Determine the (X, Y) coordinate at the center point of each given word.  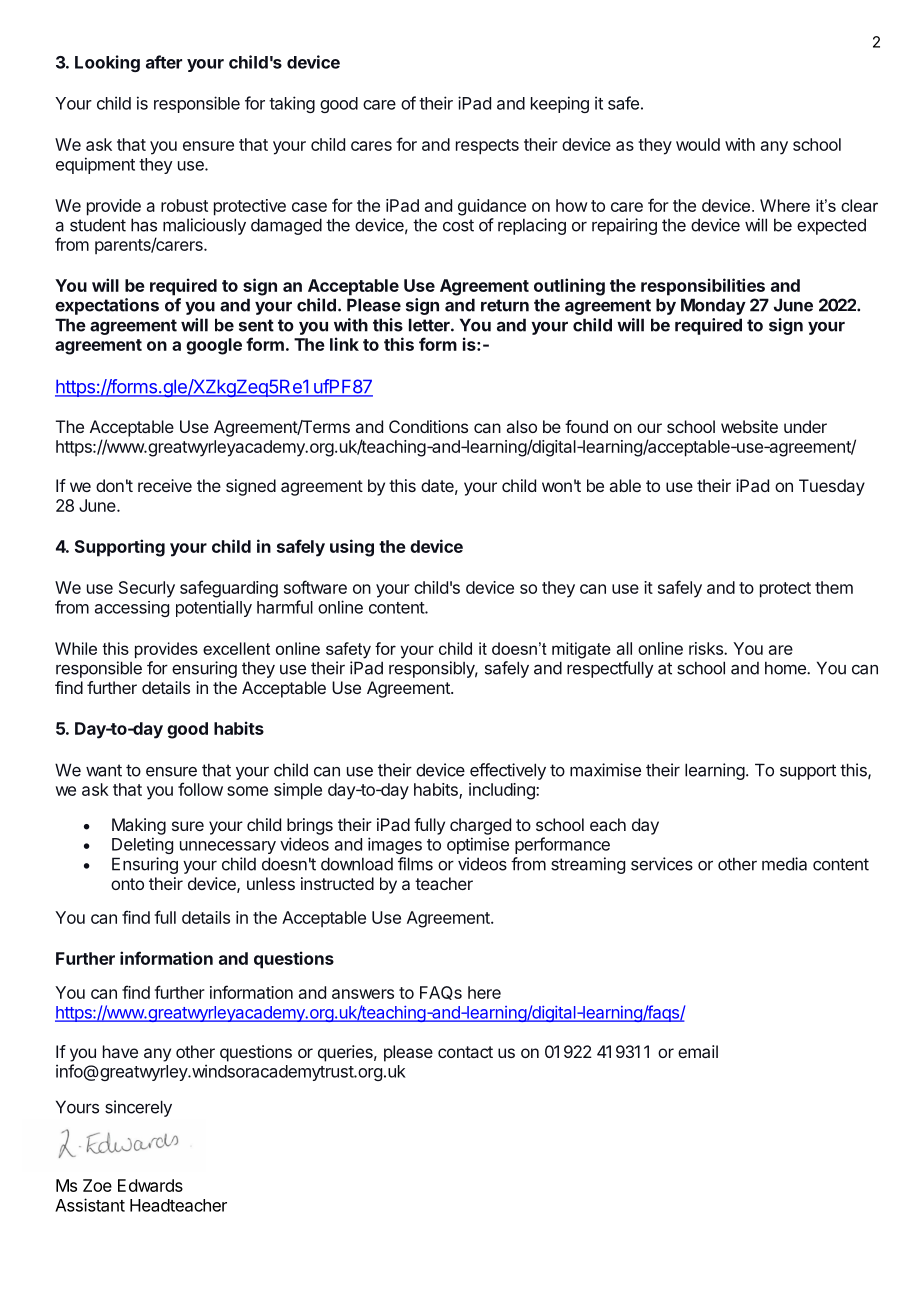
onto (127, 884)
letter (430, 325)
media (784, 864)
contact (465, 1052)
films (415, 864)
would (698, 144)
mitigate (581, 650)
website (749, 426)
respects (487, 147)
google (214, 346)
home (786, 668)
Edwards (150, 1185)
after (164, 62)
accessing (132, 609)
